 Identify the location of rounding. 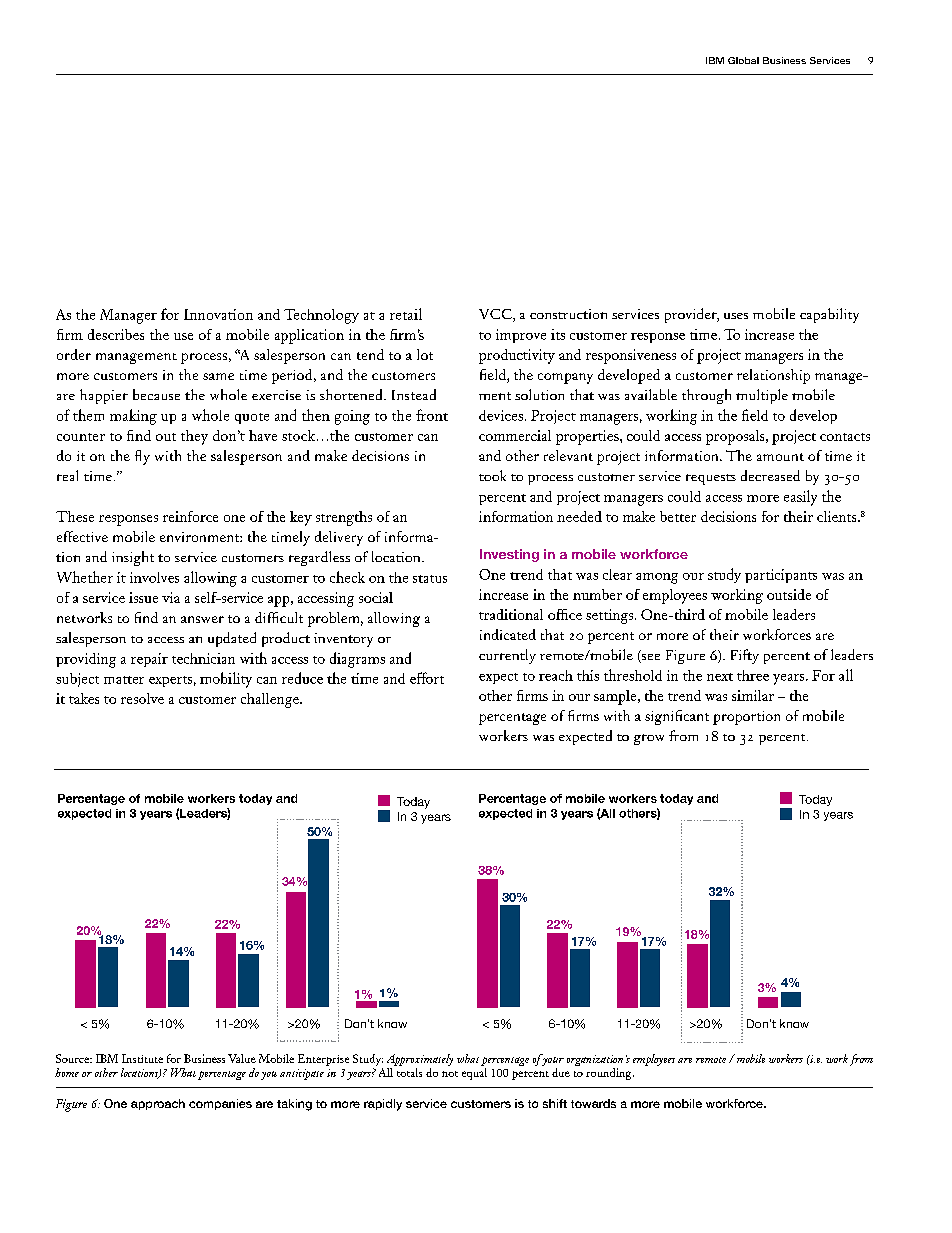
(610, 1074).
